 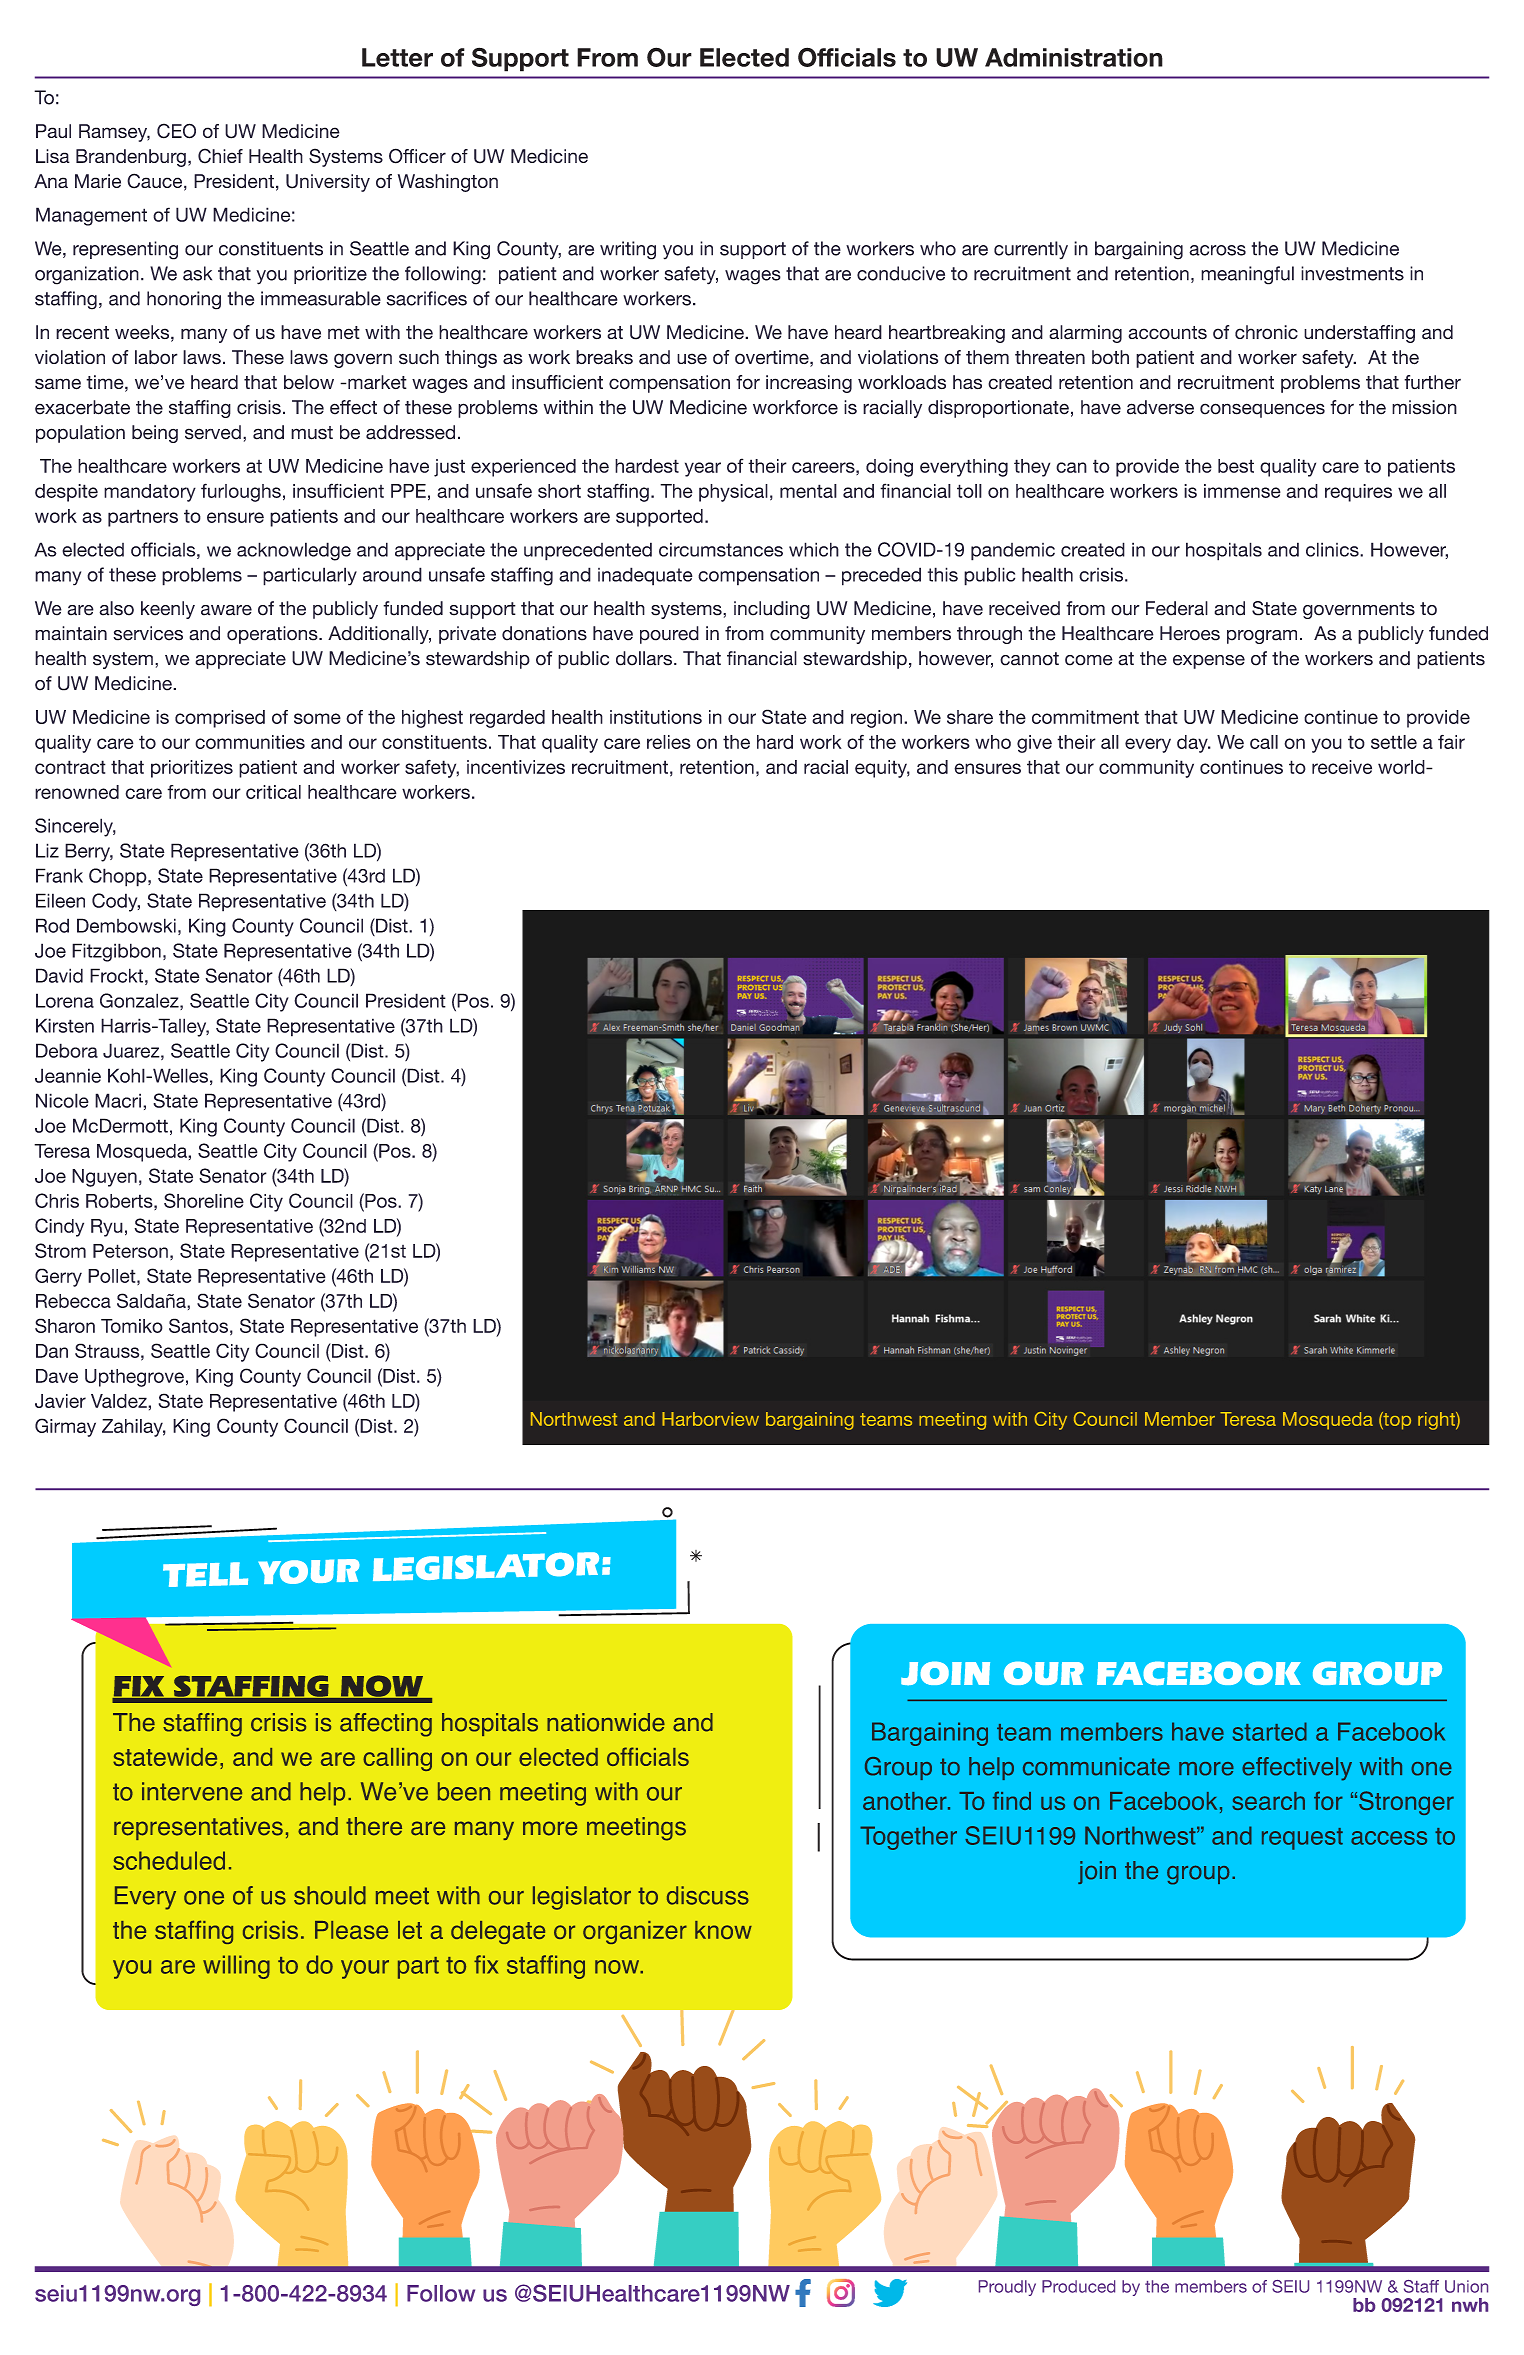 What do you see at coordinates (628, 250) in the page?
I see `writing` at bounding box center [628, 250].
